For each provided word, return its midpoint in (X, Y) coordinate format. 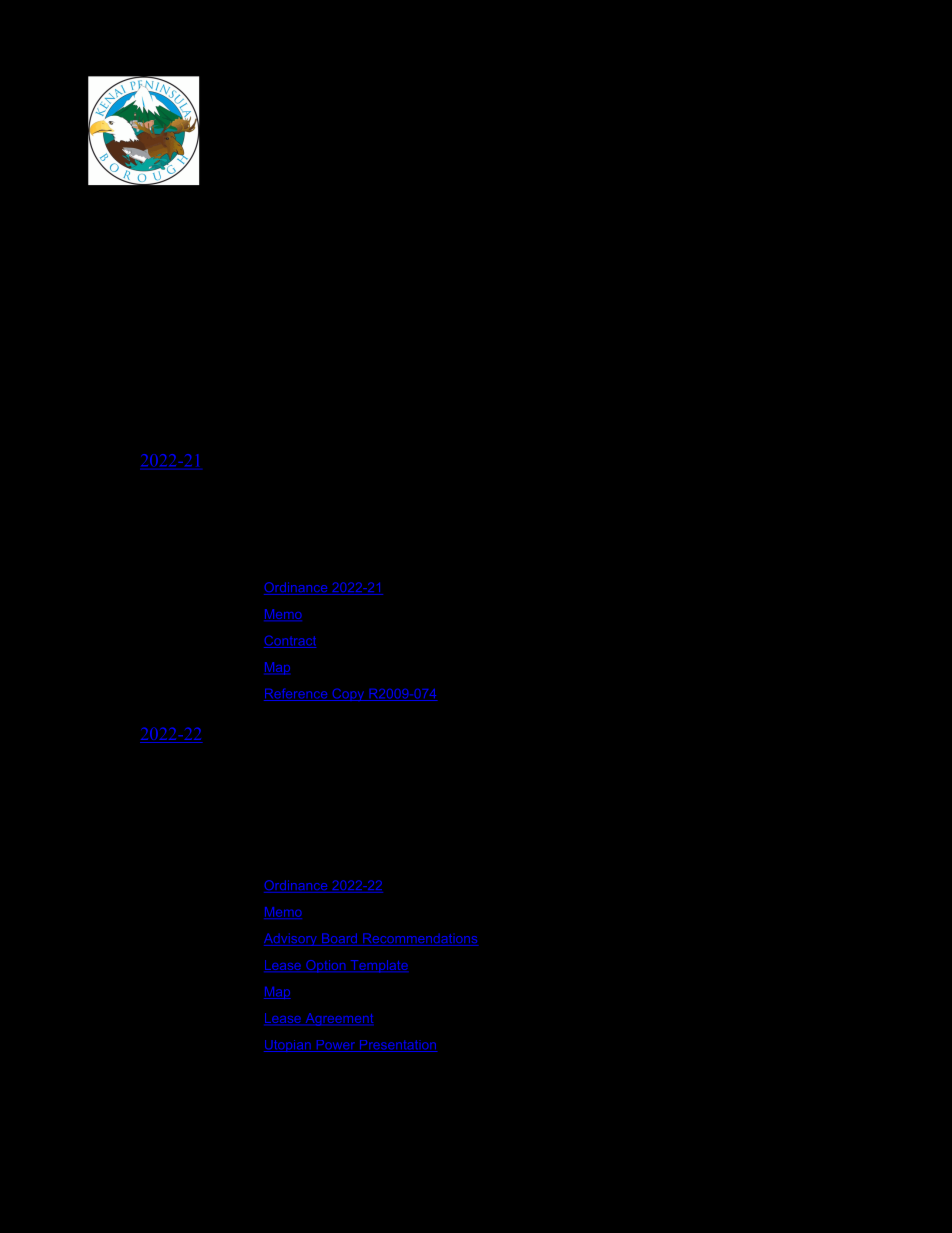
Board (339, 939)
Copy (348, 694)
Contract (290, 641)
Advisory (291, 939)
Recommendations (420, 939)
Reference (297, 694)
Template (378, 966)
